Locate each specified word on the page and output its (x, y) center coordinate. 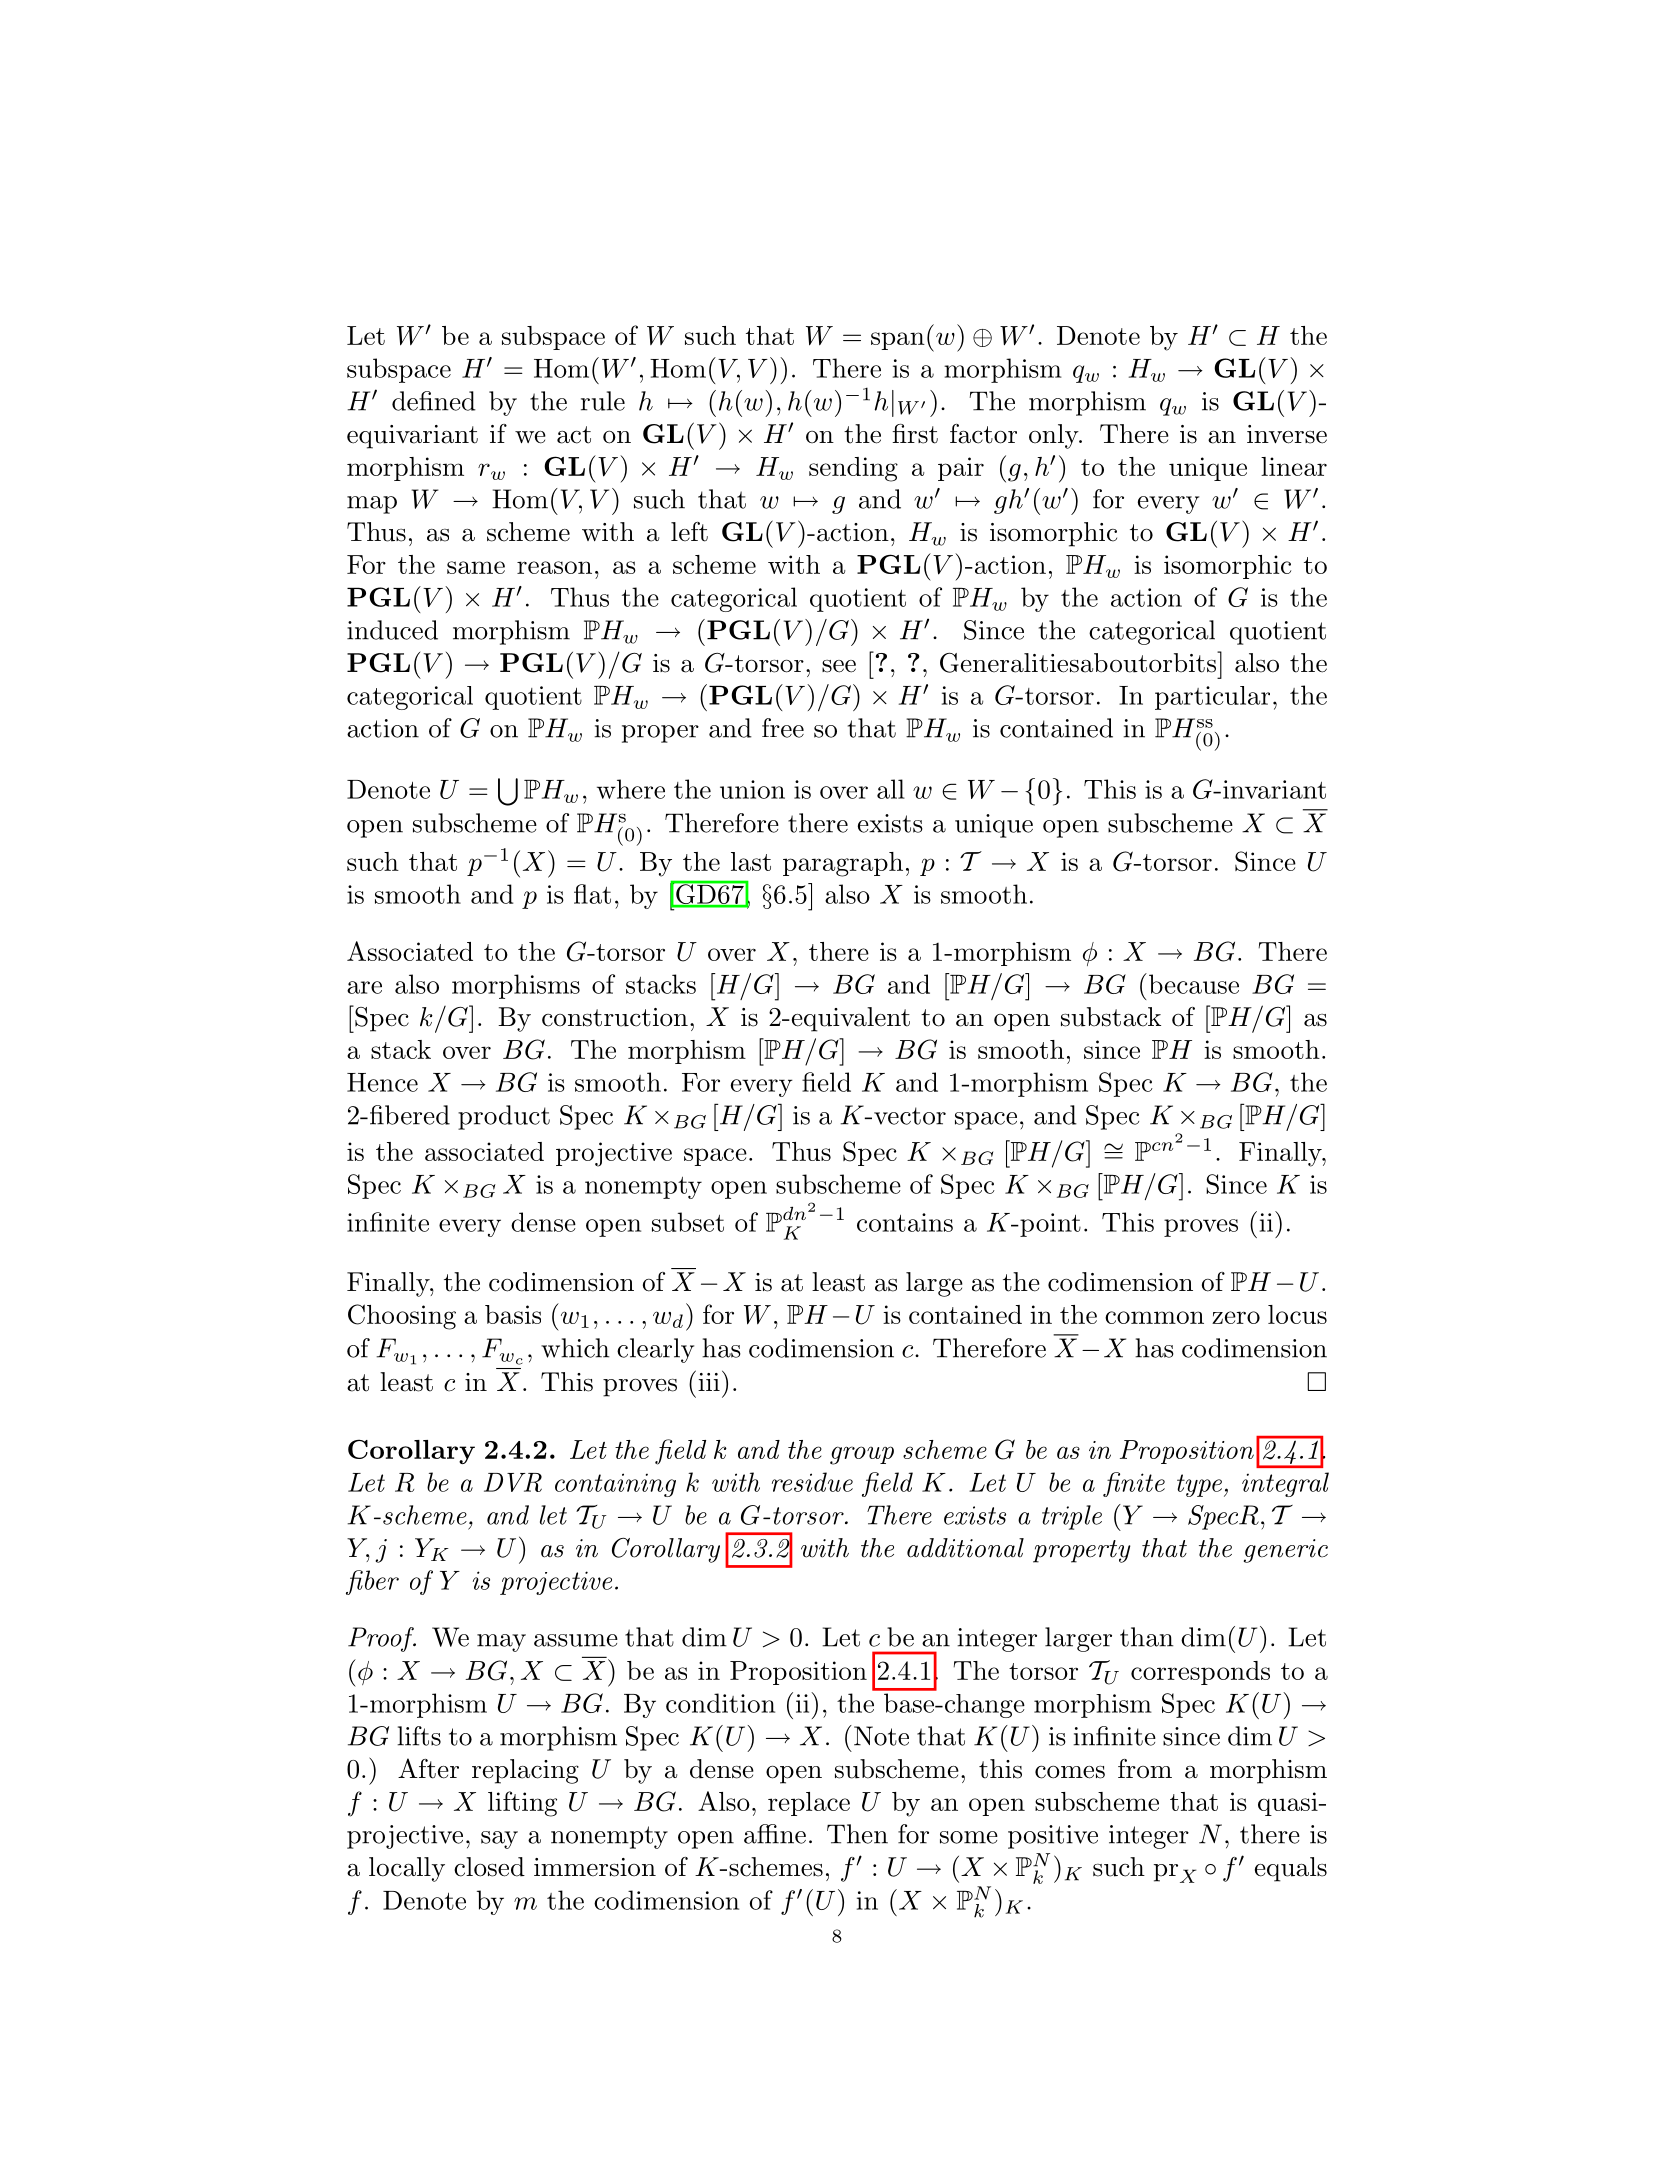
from (1145, 1769)
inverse (1287, 434)
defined (434, 401)
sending (853, 469)
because (1192, 983)
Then (857, 1834)
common (1154, 1317)
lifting (522, 1804)
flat (592, 894)
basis (513, 1314)
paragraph (843, 864)
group (862, 1455)
